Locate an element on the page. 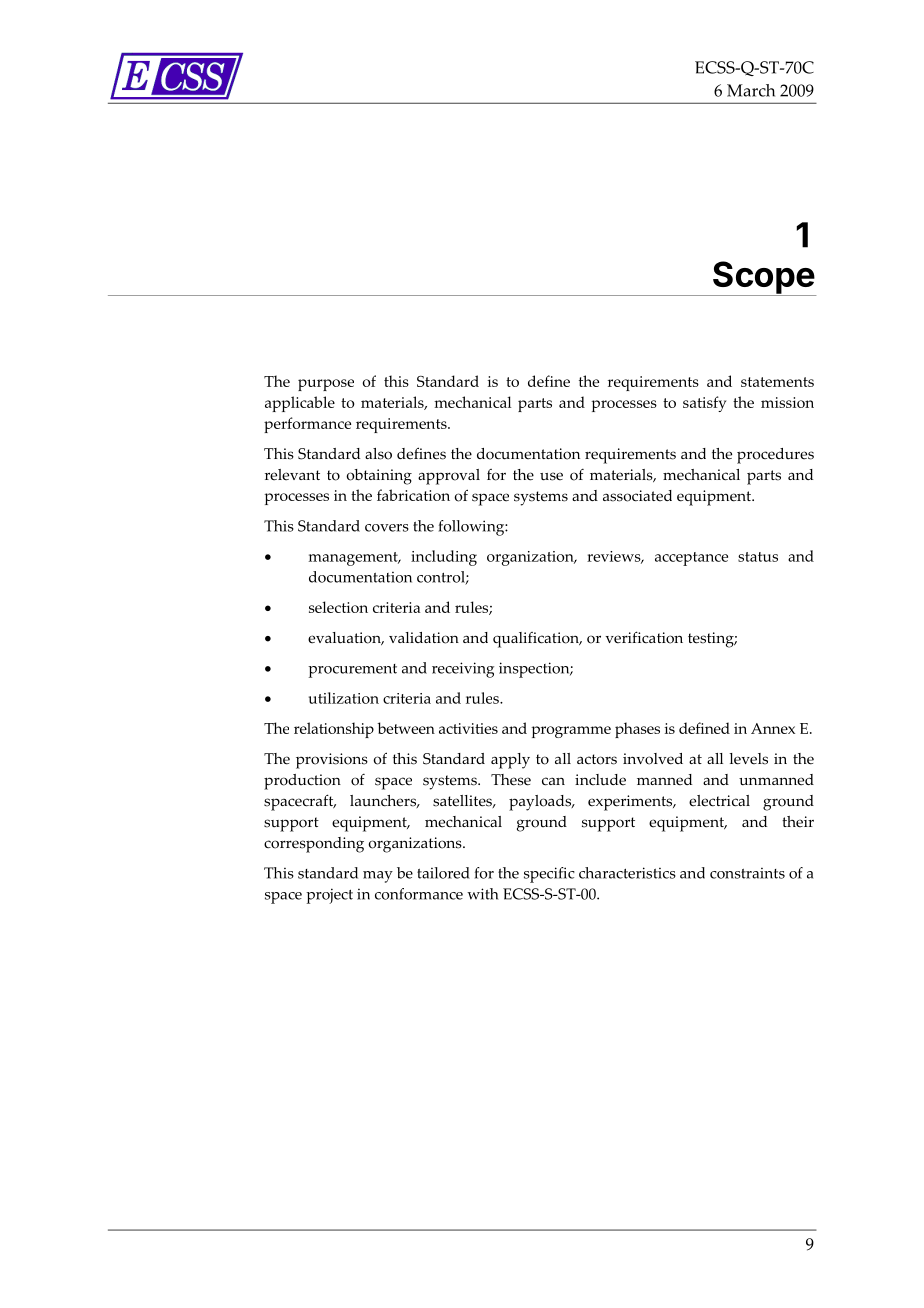 The width and height of the image is (924, 1308). specific is located at coordinates (549, 875).
